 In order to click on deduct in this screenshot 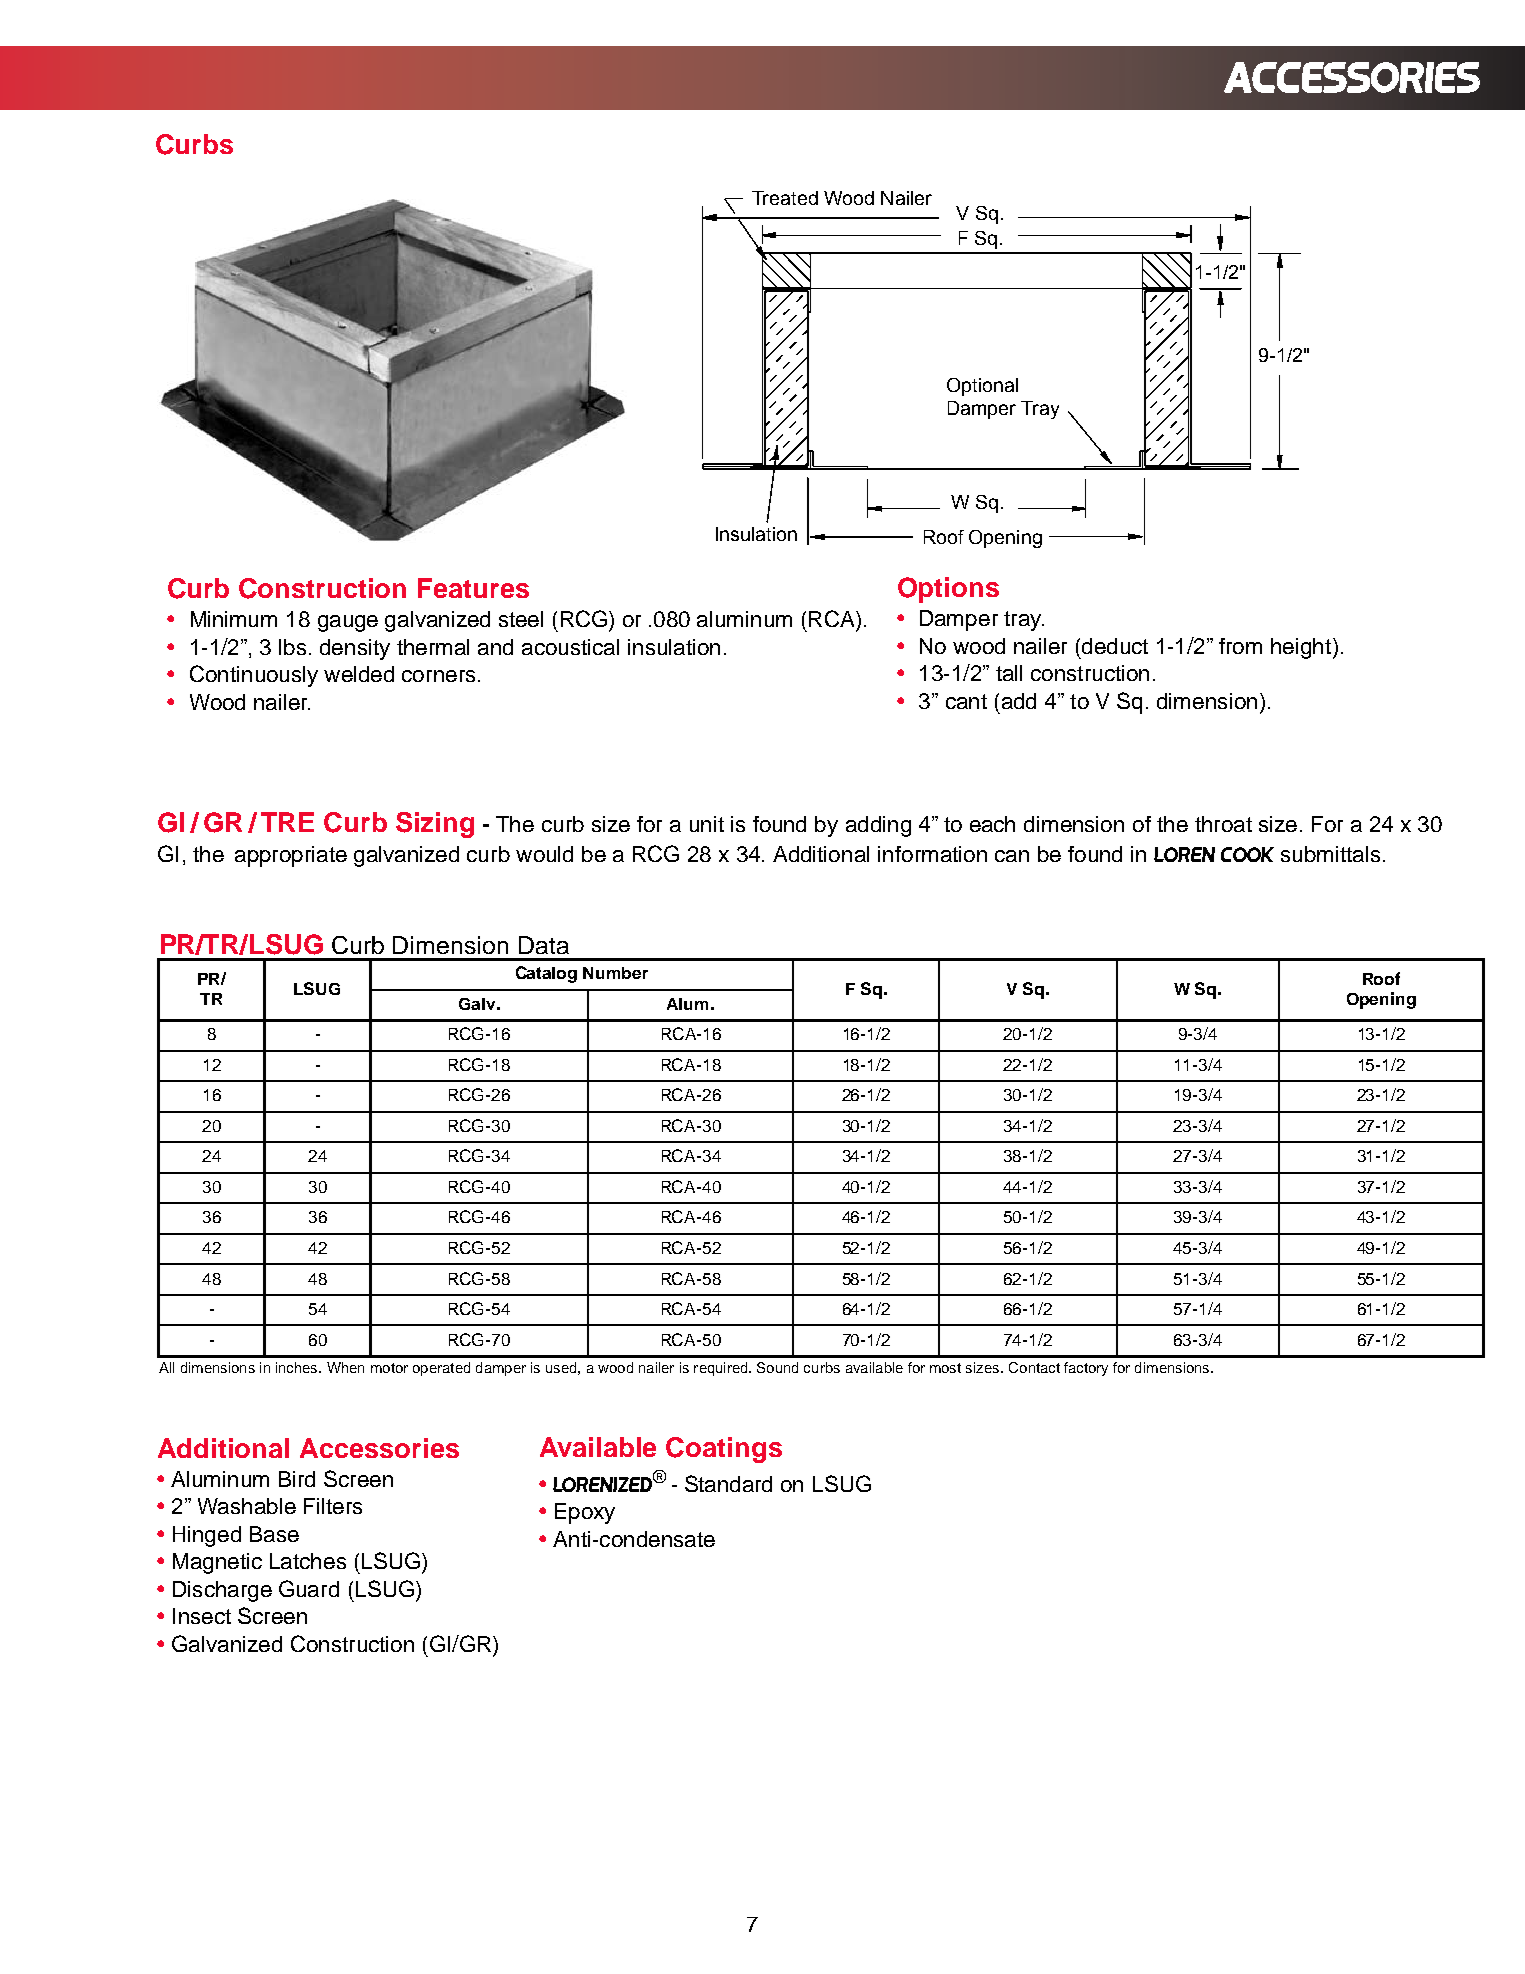, I will do `click(1115, 646)`.
